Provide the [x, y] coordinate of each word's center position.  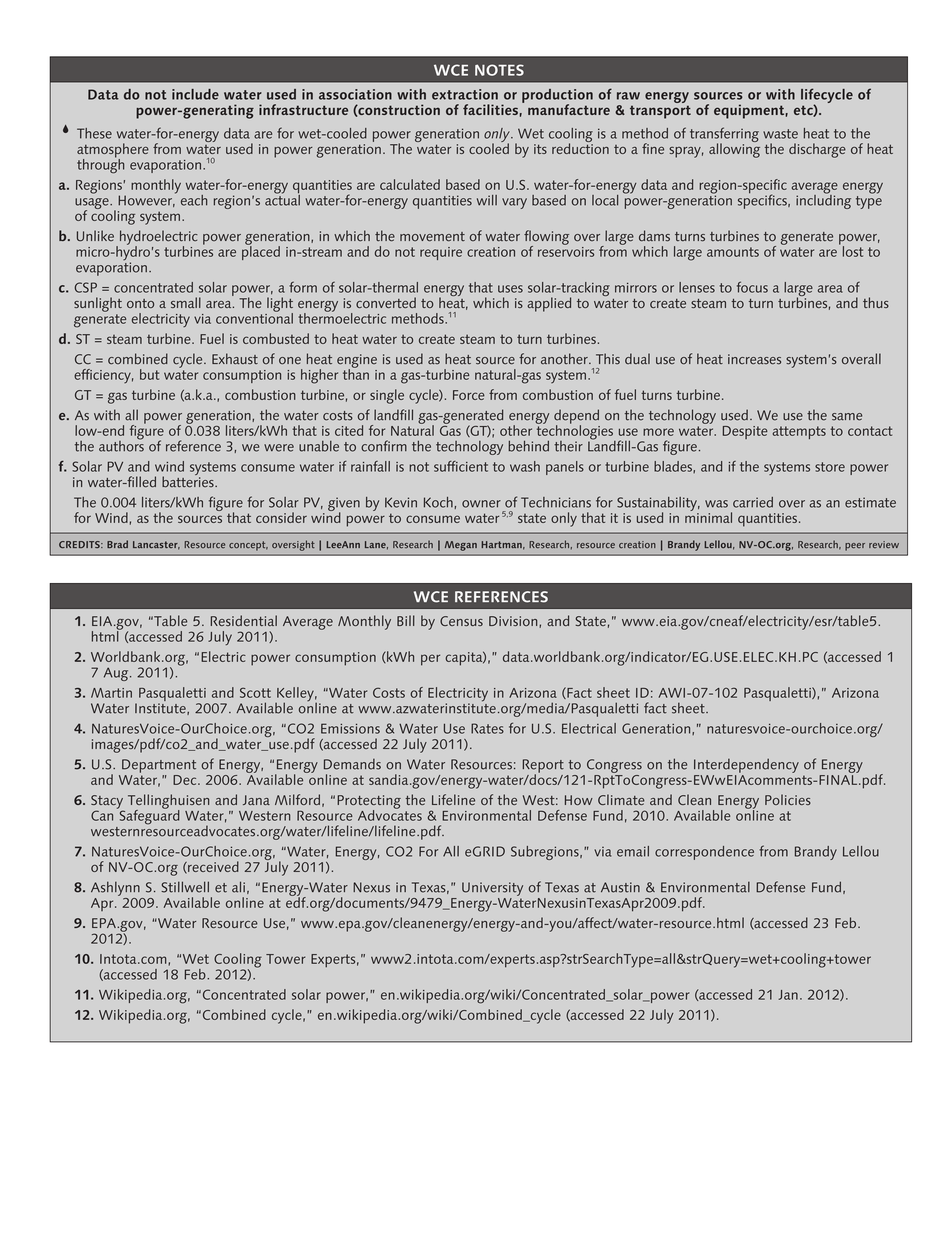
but [149, 374]
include [195, 94]
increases [754, 359]
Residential [244, 620]
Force [469, 395]
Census [461, 621]
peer [855, 547]
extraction [465, 94]
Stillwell [185, 887]
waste [780, 134]
